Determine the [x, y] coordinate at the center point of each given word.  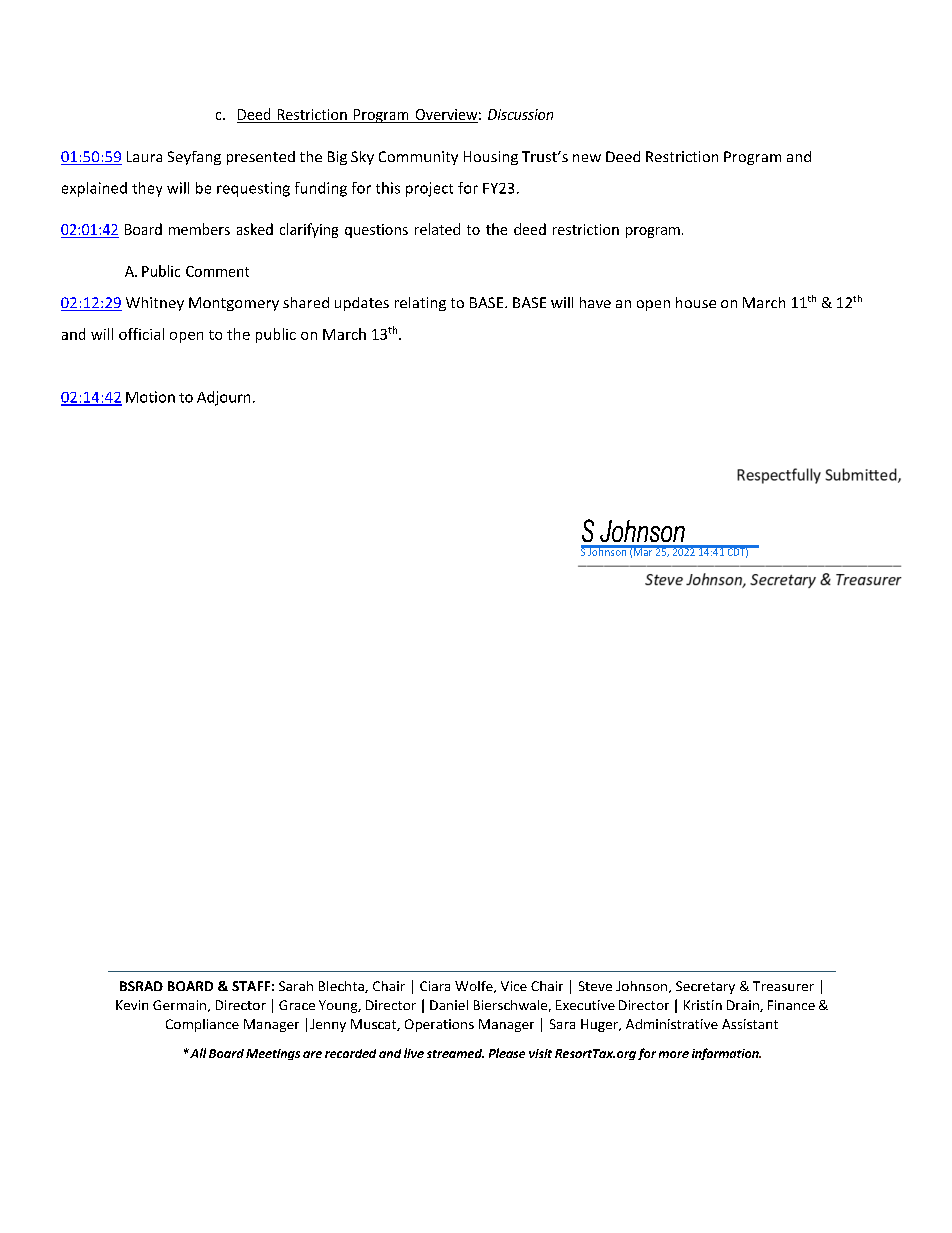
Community [418, 158]
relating [420, 304]
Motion [150, 397]
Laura [144, 156]
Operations [439, 1025]
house [696, 302]
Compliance [202, 1025]
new [587, 158]
